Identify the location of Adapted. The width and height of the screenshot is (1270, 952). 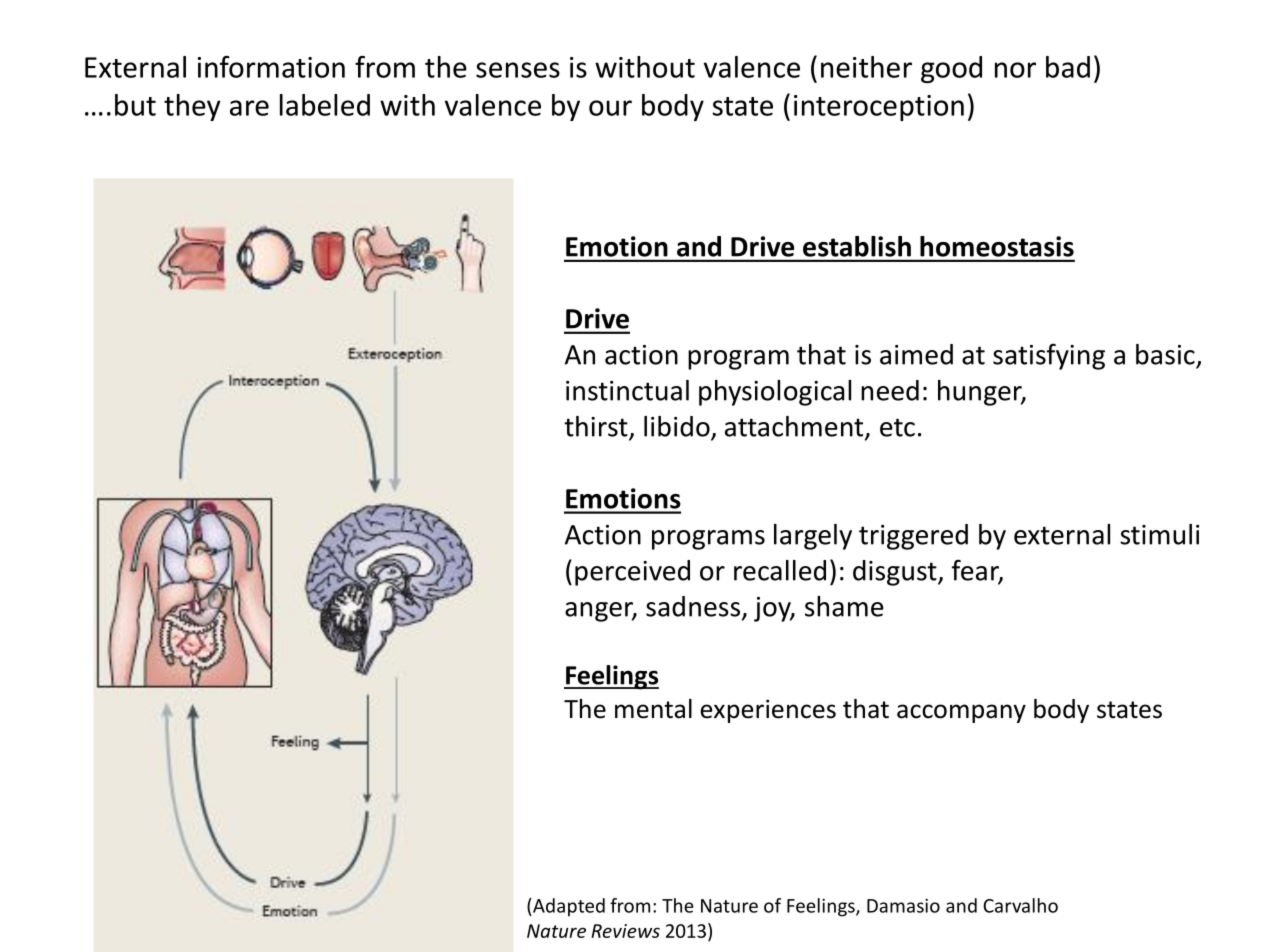
(568, 907).
